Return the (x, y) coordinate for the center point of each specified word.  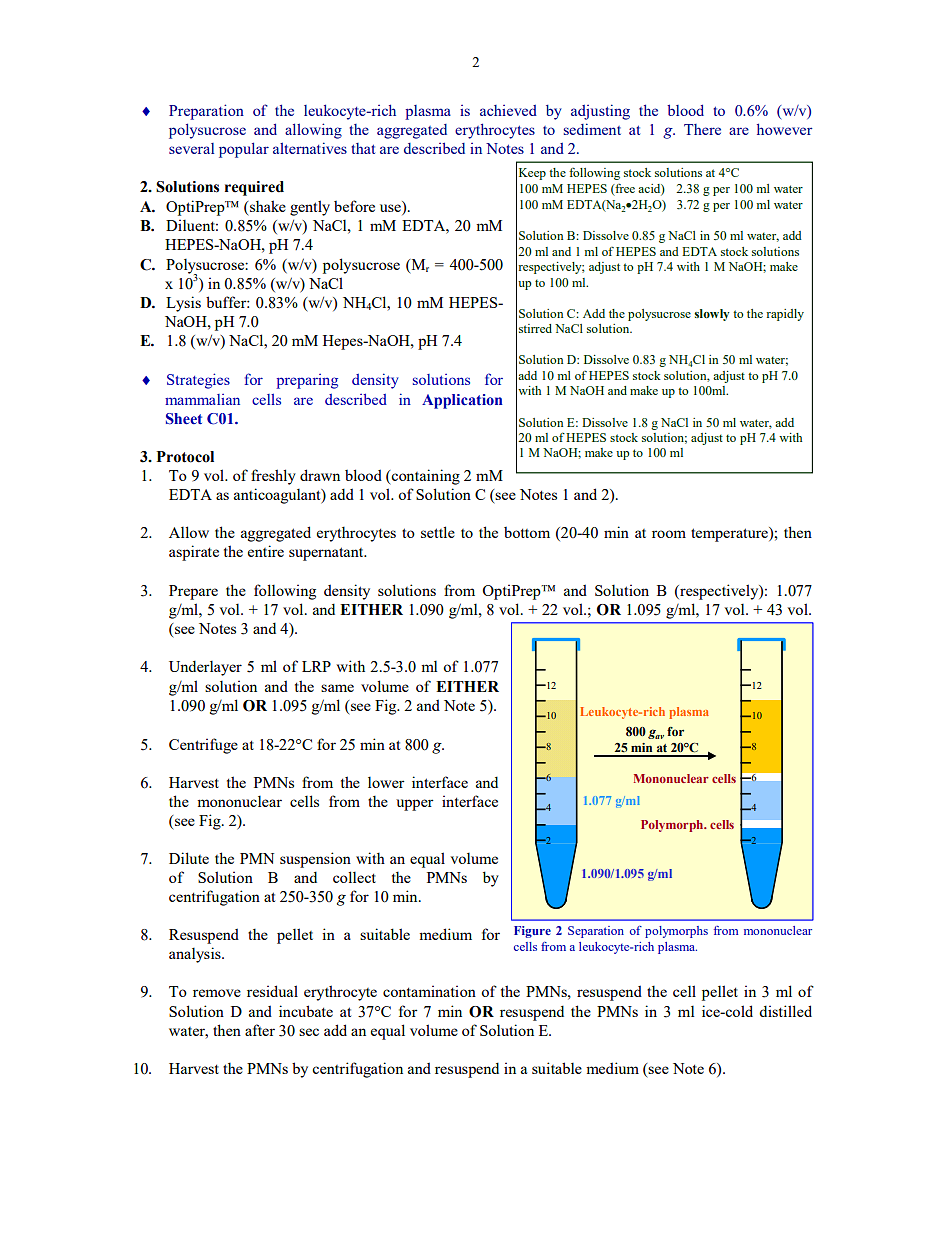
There (702, 129)
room (669, 534)
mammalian (202, 399)
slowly (712, 315)
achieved (508, 110)
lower (386, 782)
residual (272, 991)
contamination (429, 991)
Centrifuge (203, 746)
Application (462, 401)
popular (244, 150)
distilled (785, 1011)
